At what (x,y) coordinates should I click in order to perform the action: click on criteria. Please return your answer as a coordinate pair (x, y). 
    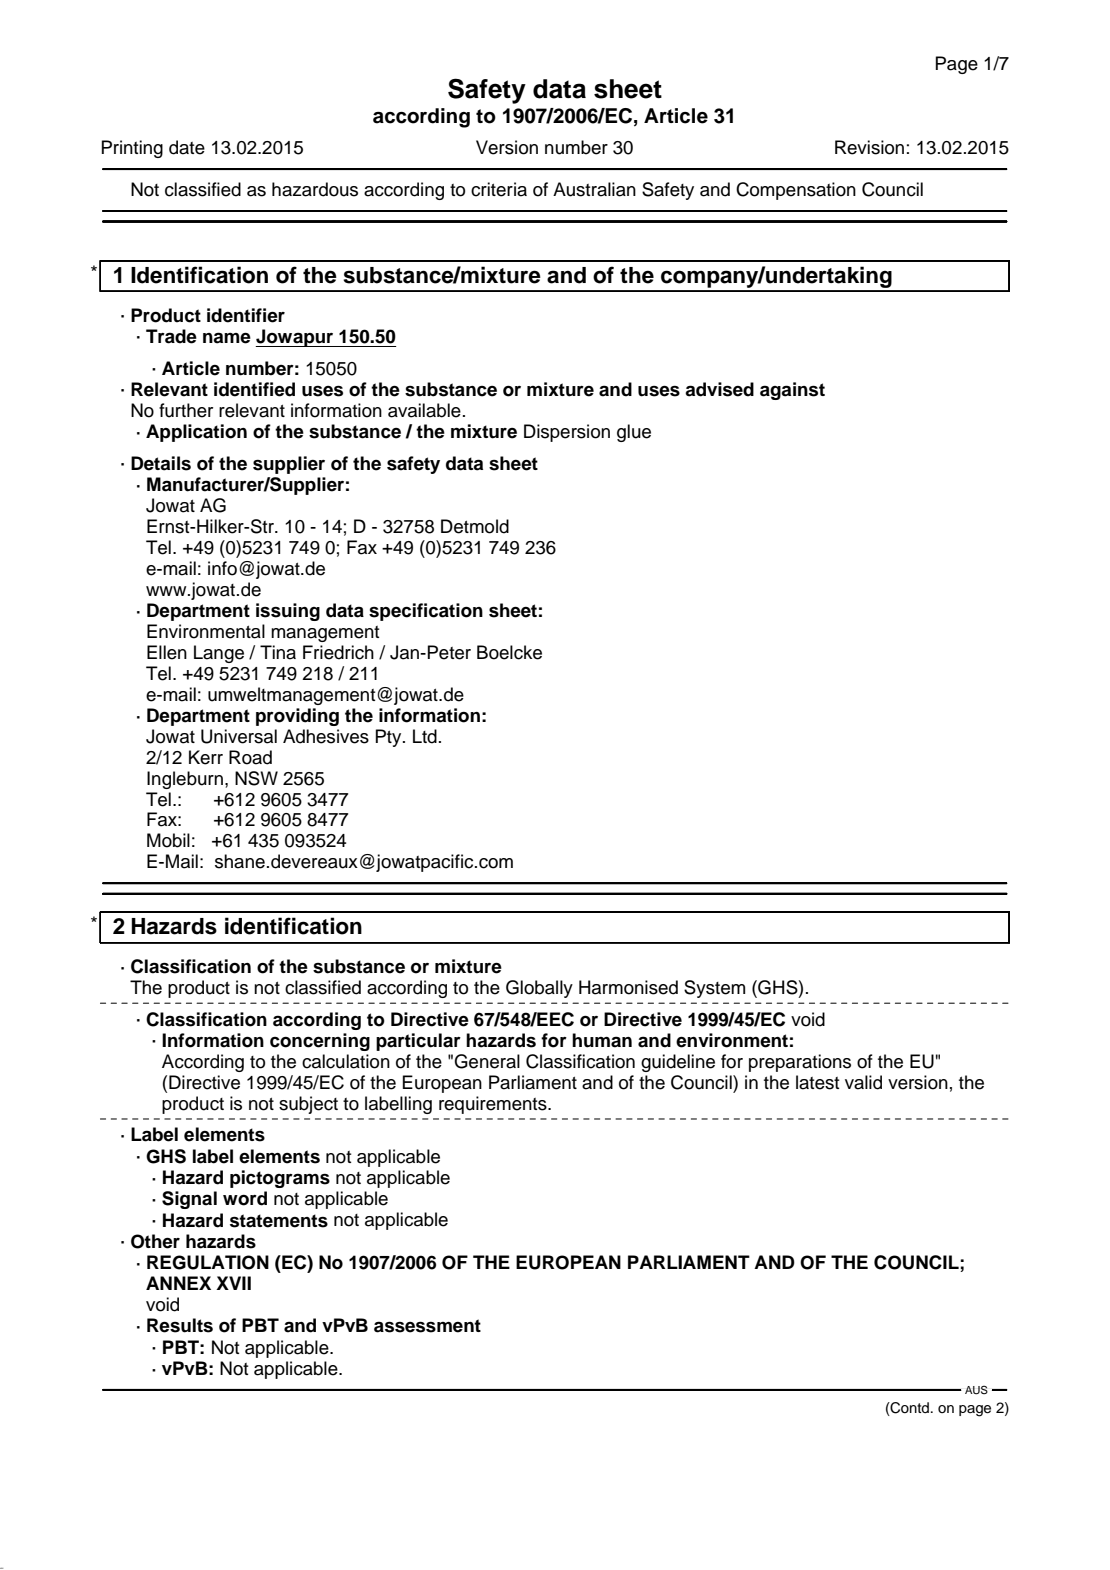
    Looking at the image, I should click on (499, 189).
